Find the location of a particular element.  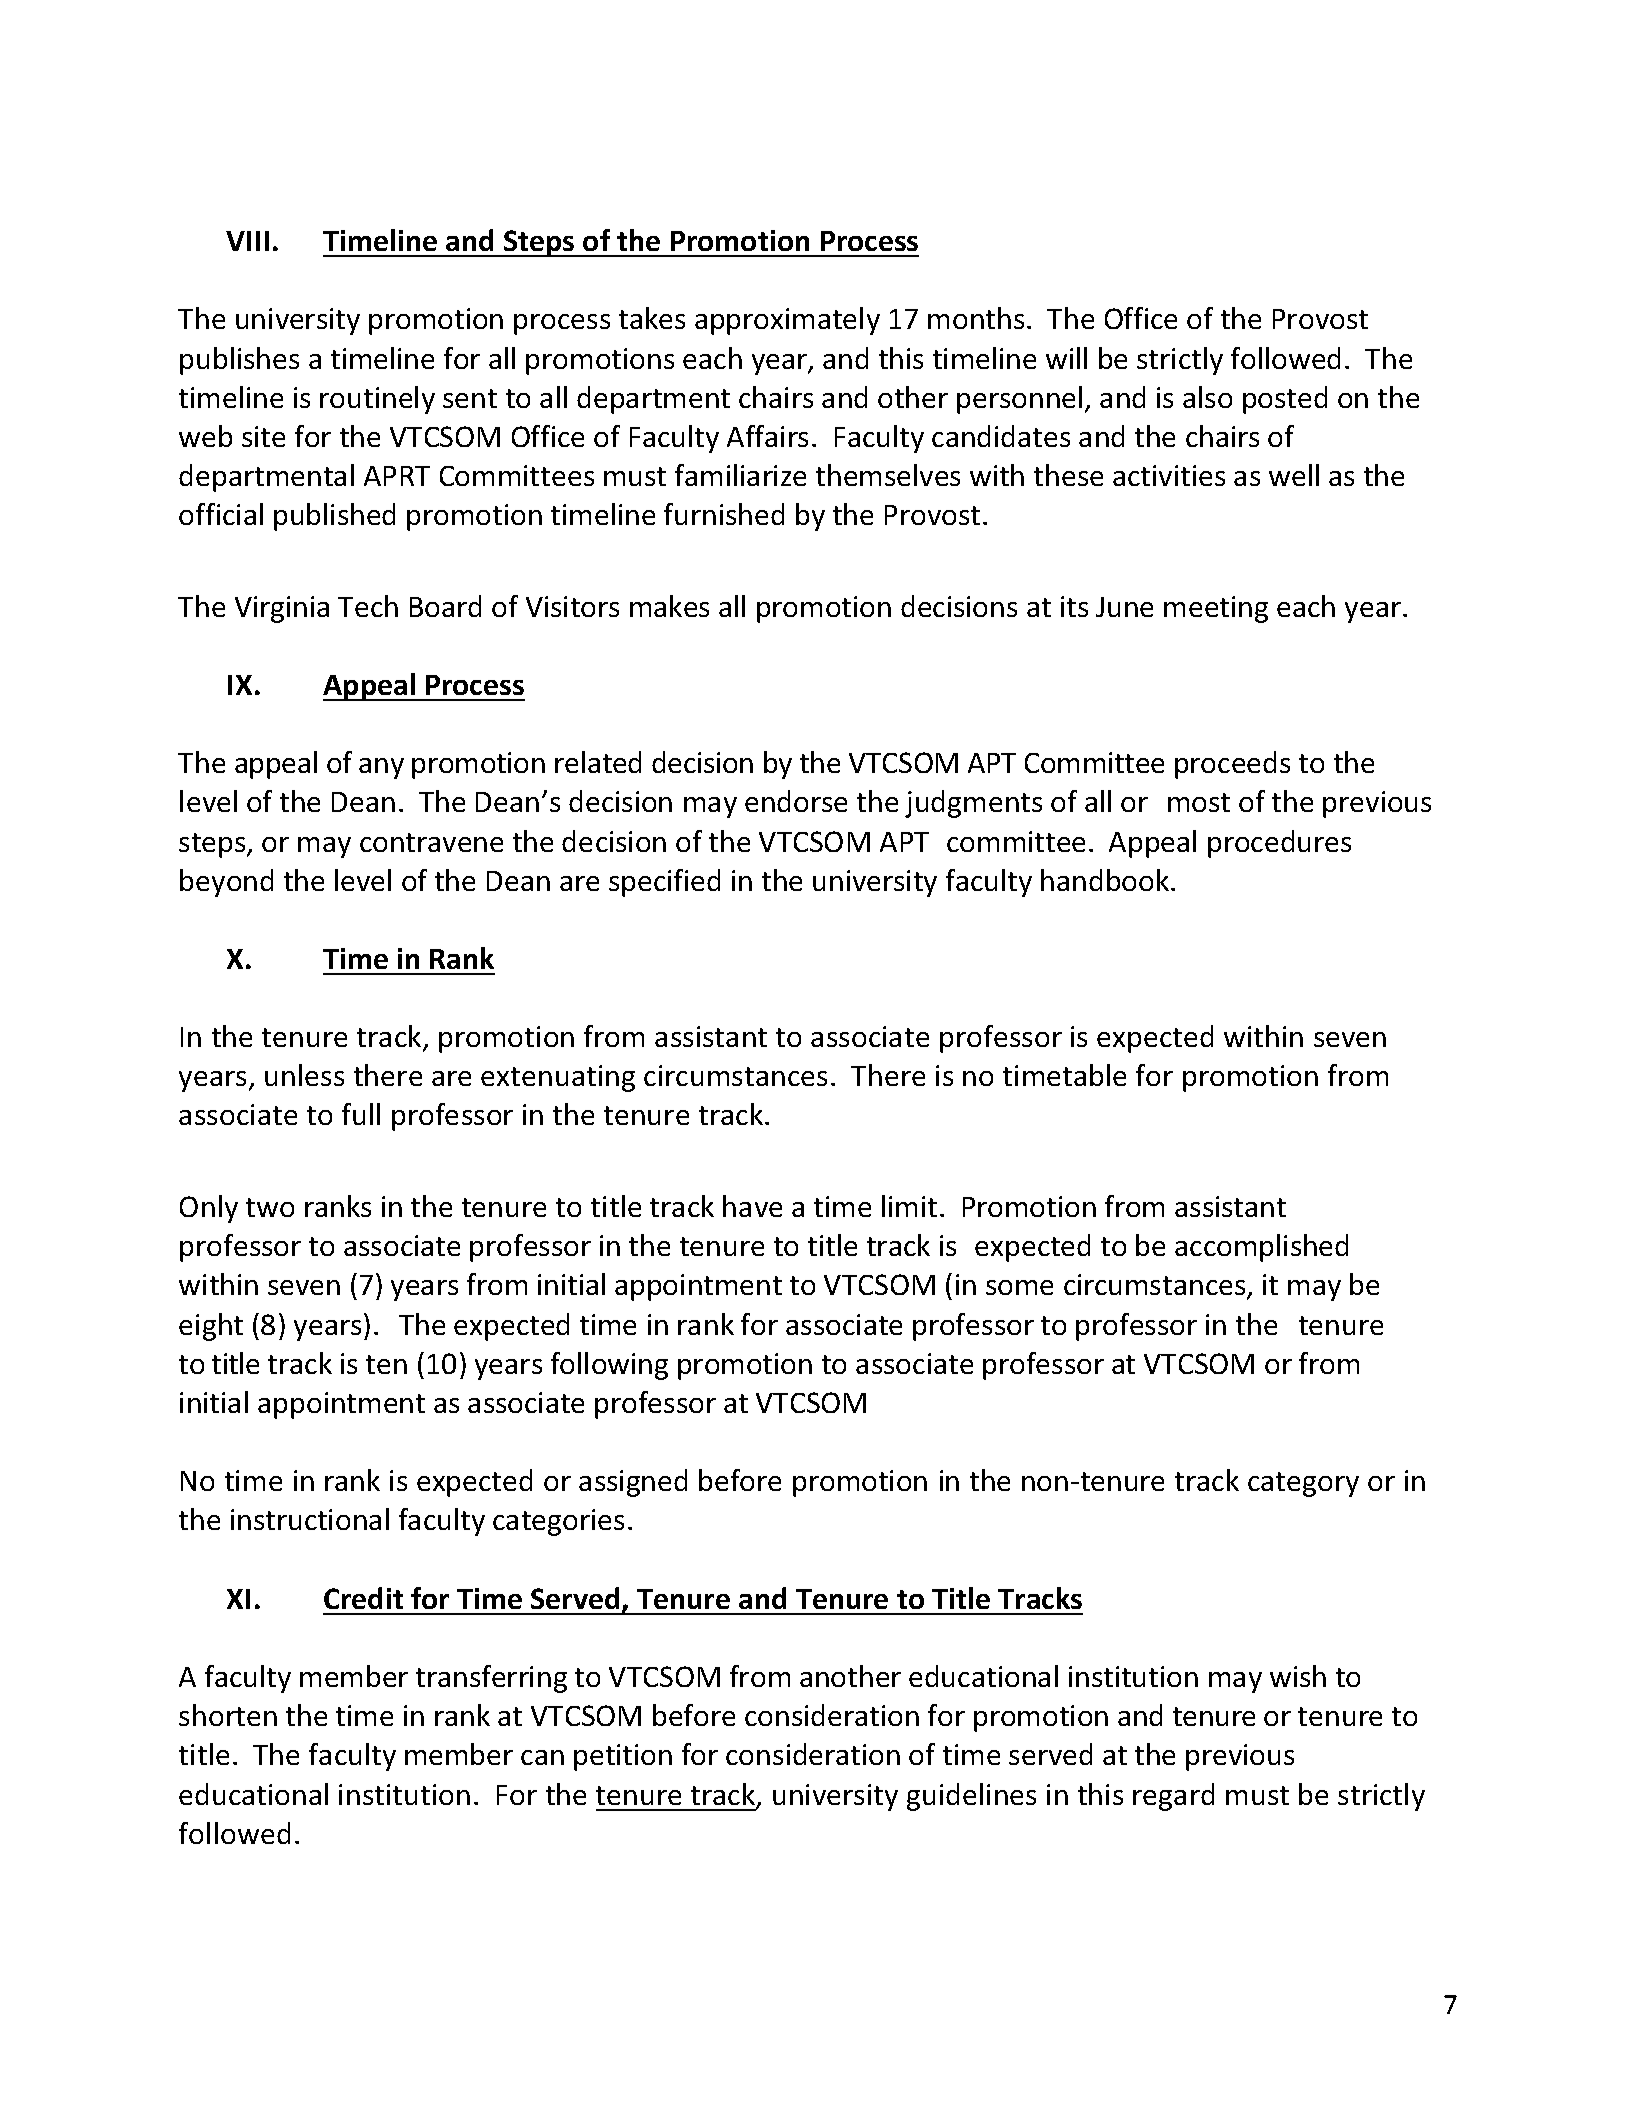

have is located at coordinates (752, 1206).
